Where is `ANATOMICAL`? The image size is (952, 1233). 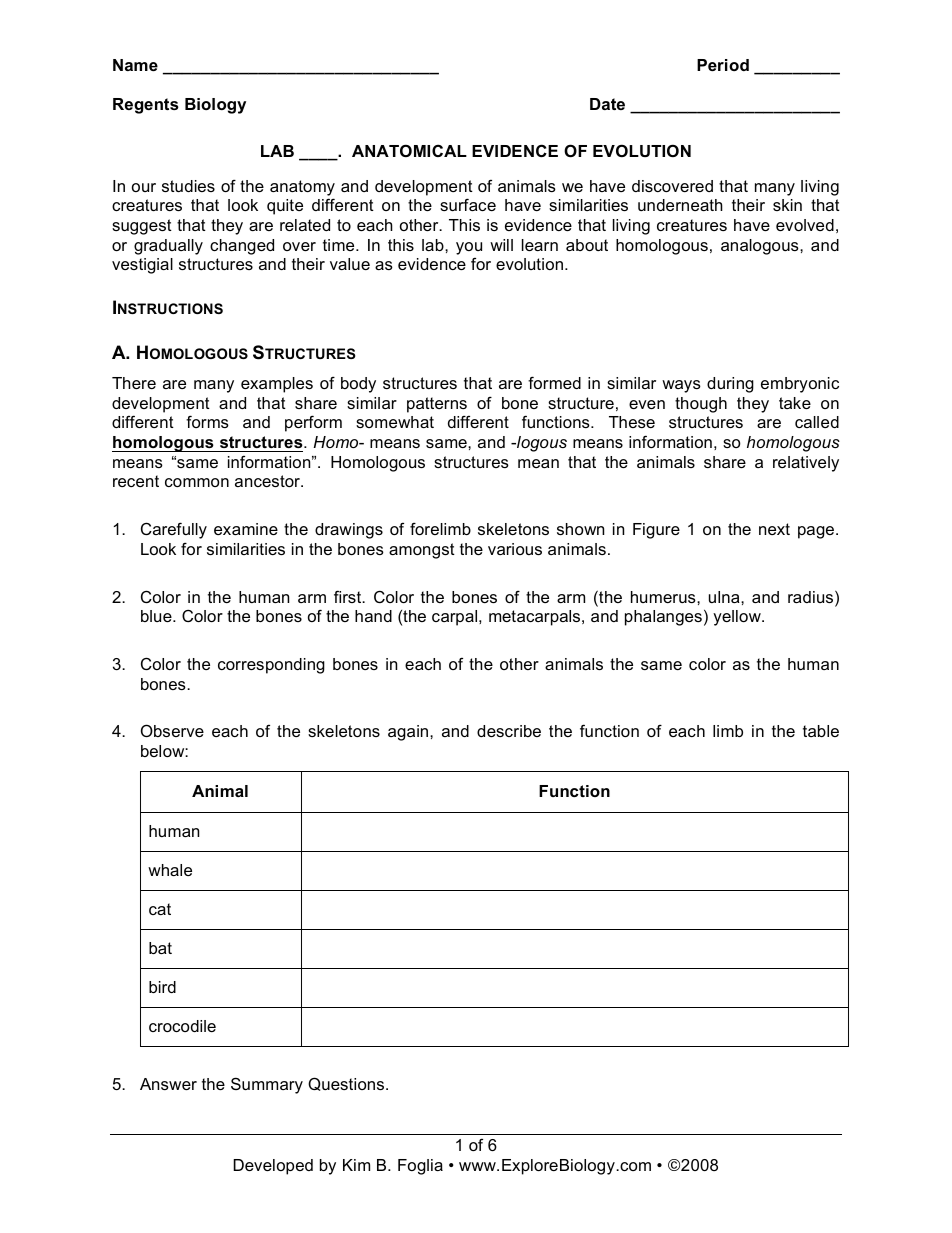
ANATOMICAL is located at coordinates (409, 150).
